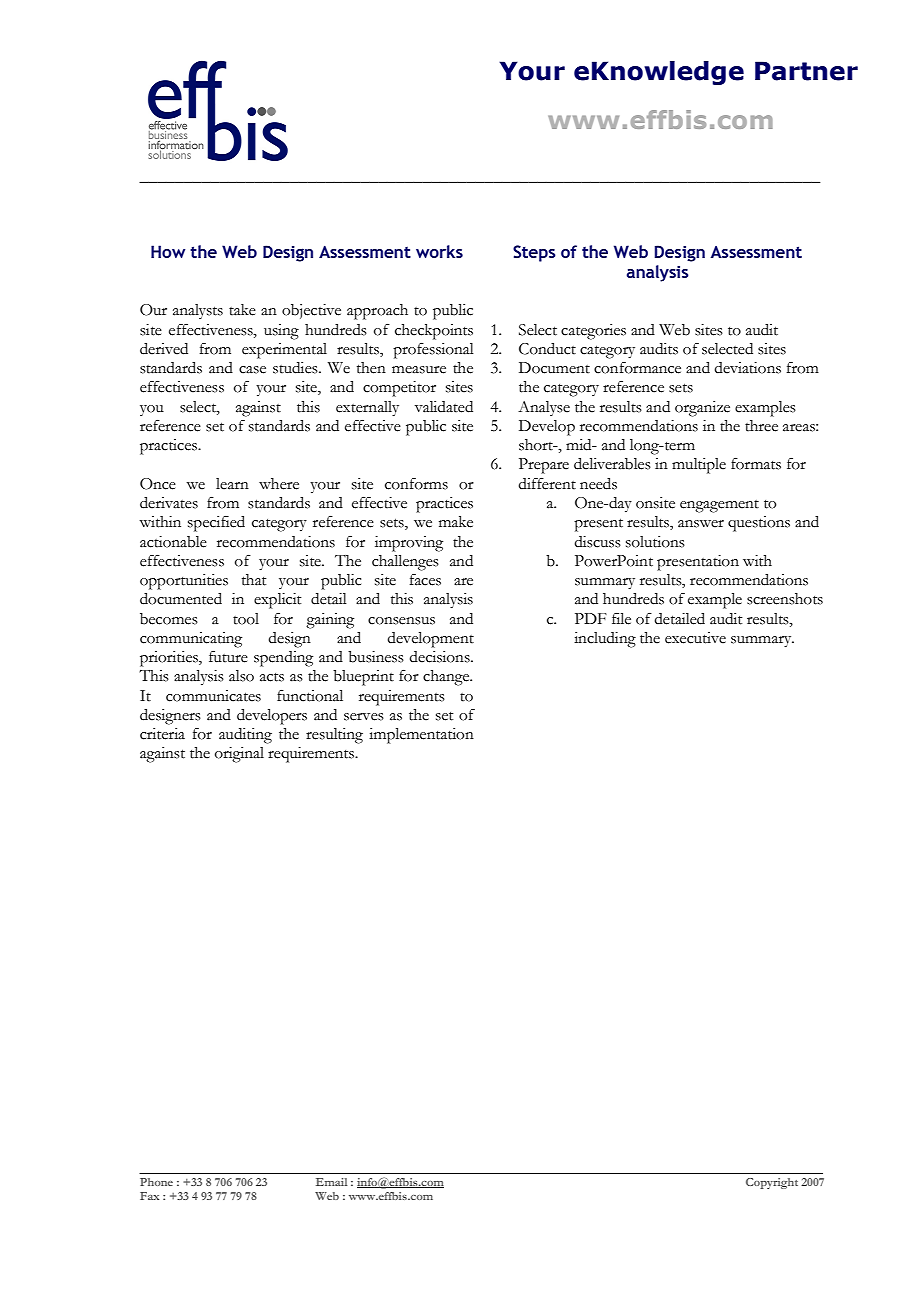 Image resolution: width=924 pixels, height=1308 pixels. I want to click on Phone, so click(156, 1182).
